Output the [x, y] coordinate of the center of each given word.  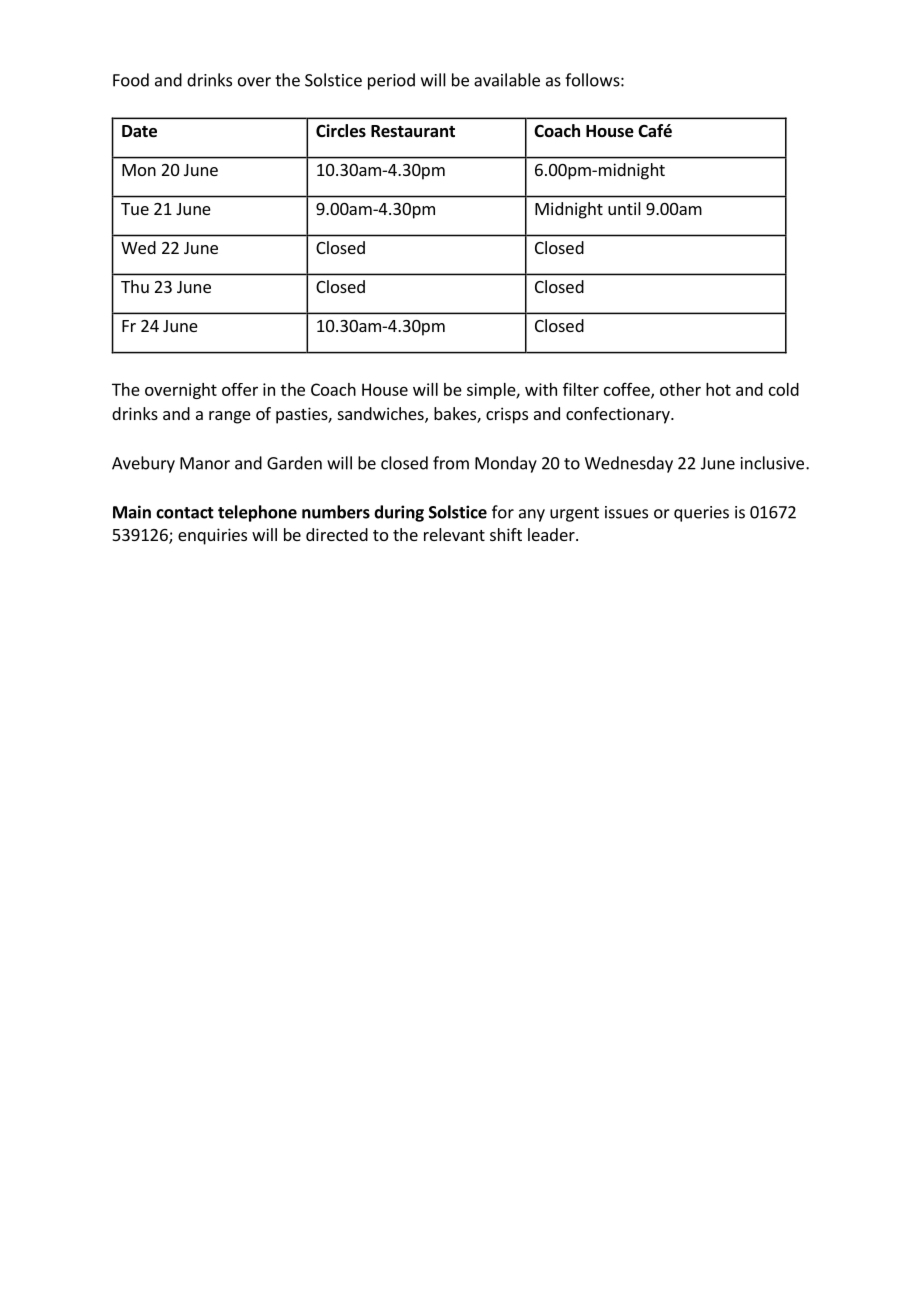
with [541, 389]
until [624, 208]
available [507, 80]
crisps [507, 415]
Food [131, 80]
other [680, 389]
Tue [135, 209]
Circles [341, 131]
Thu [135, 286]
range [230, 417]
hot [718, 389]
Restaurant [413, 131]
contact [185, 513]
